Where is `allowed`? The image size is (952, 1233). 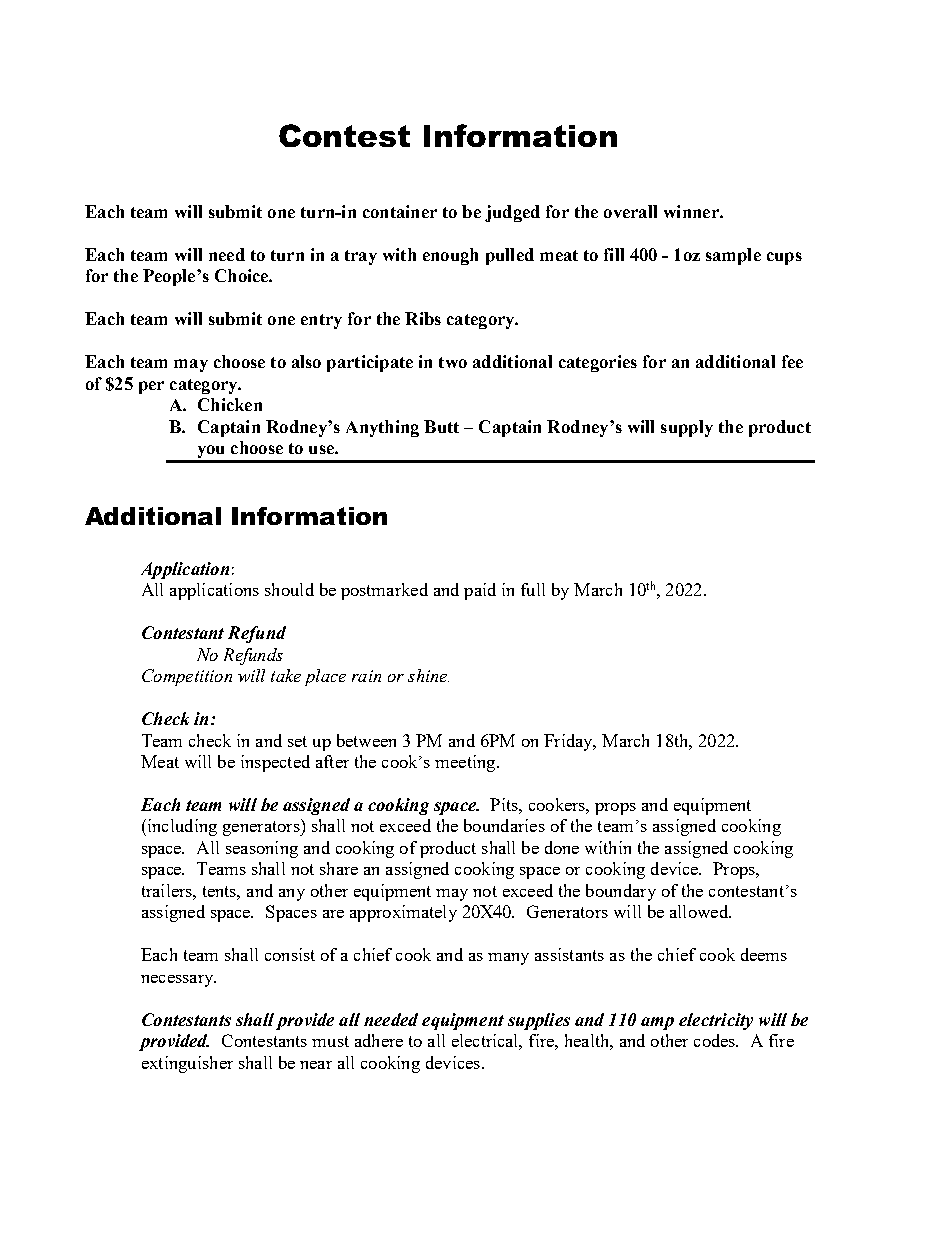
allowed is located at coordinates (700, 911).
